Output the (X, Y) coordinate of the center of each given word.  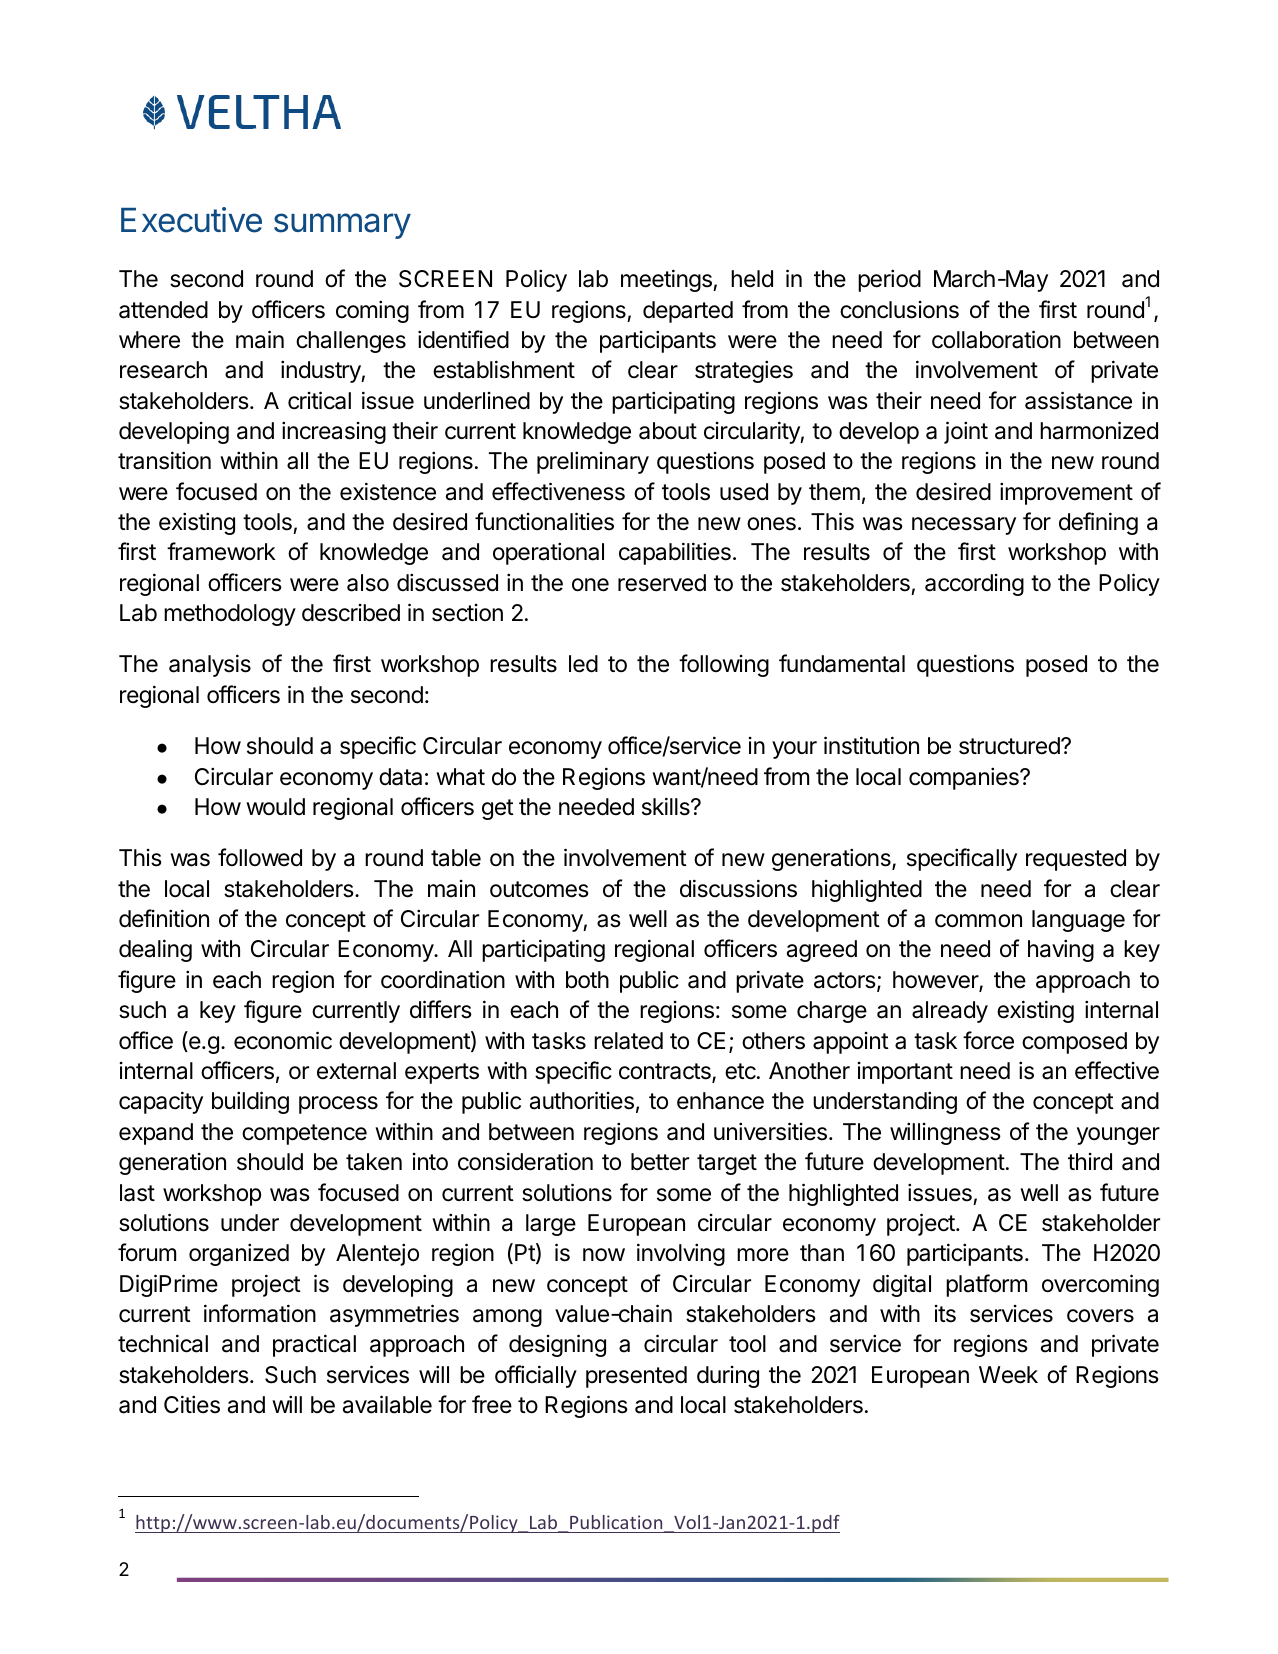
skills (667, 806)
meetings (667, 280)
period (889, 280)
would (275, 806)
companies (965, 778)
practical (314, 1345)
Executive (191, 220)
